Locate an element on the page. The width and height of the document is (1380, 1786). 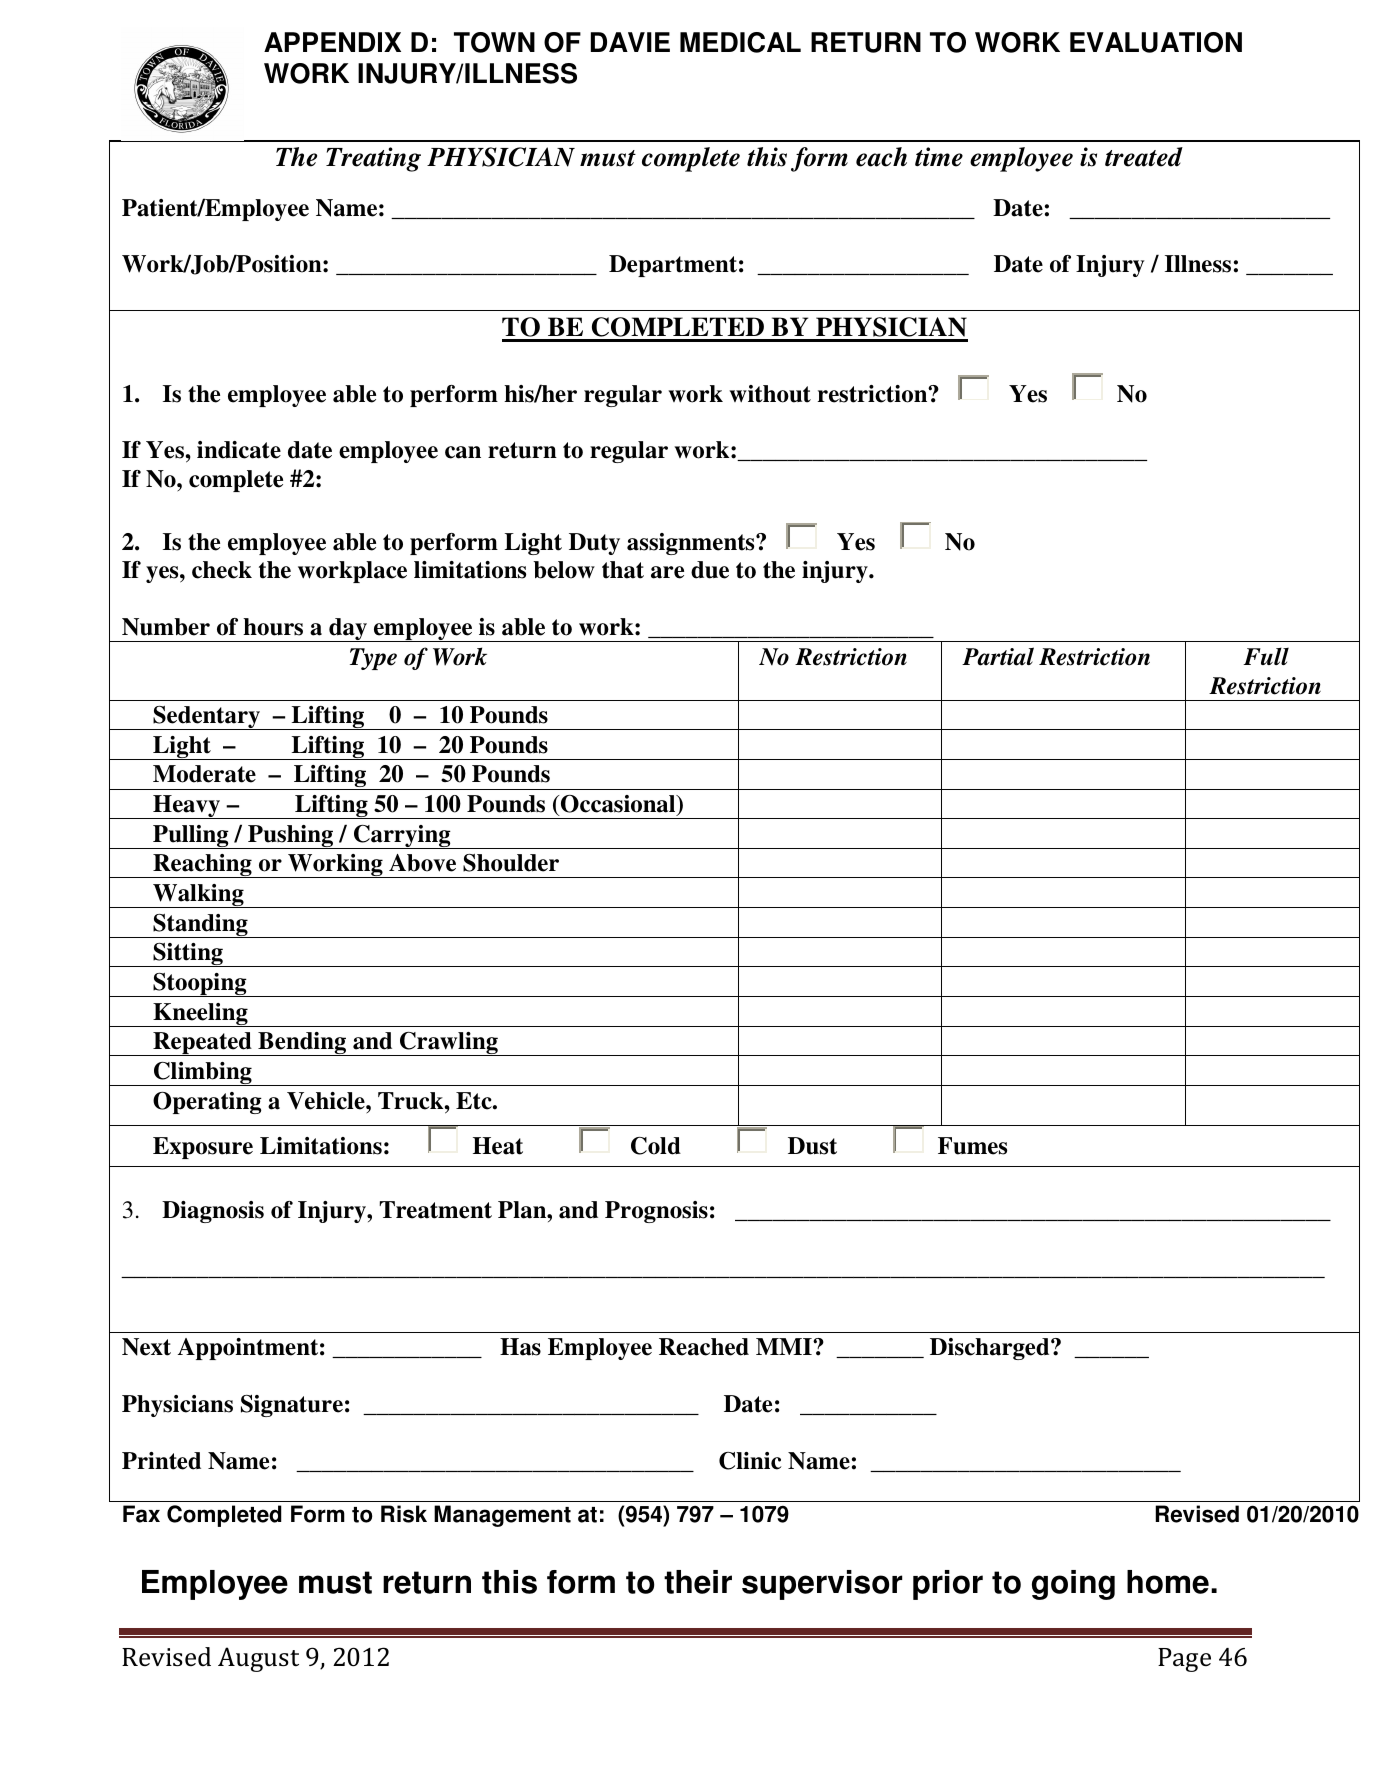
Shoulder is located at coordinates (511, 863).
